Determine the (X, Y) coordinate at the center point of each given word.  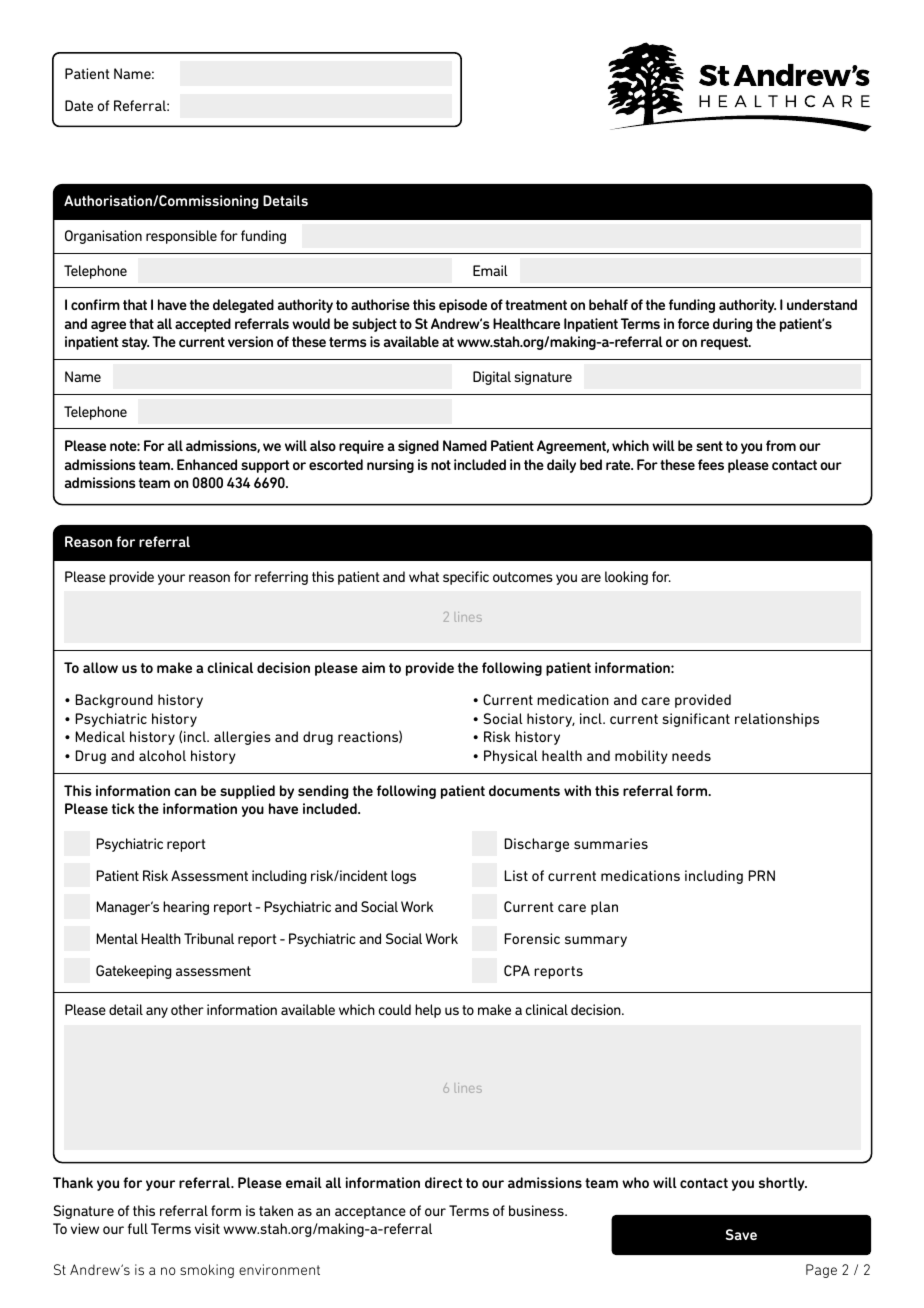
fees (711, 464)
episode (463, 306)
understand (822, 304)
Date (79, 105)
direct (444, 1182)
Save (741, 1234)
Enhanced (207, 464)
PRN (761, 875)
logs (403, 877)
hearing (186, 908)
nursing (390, 466)
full (138, 1228)
